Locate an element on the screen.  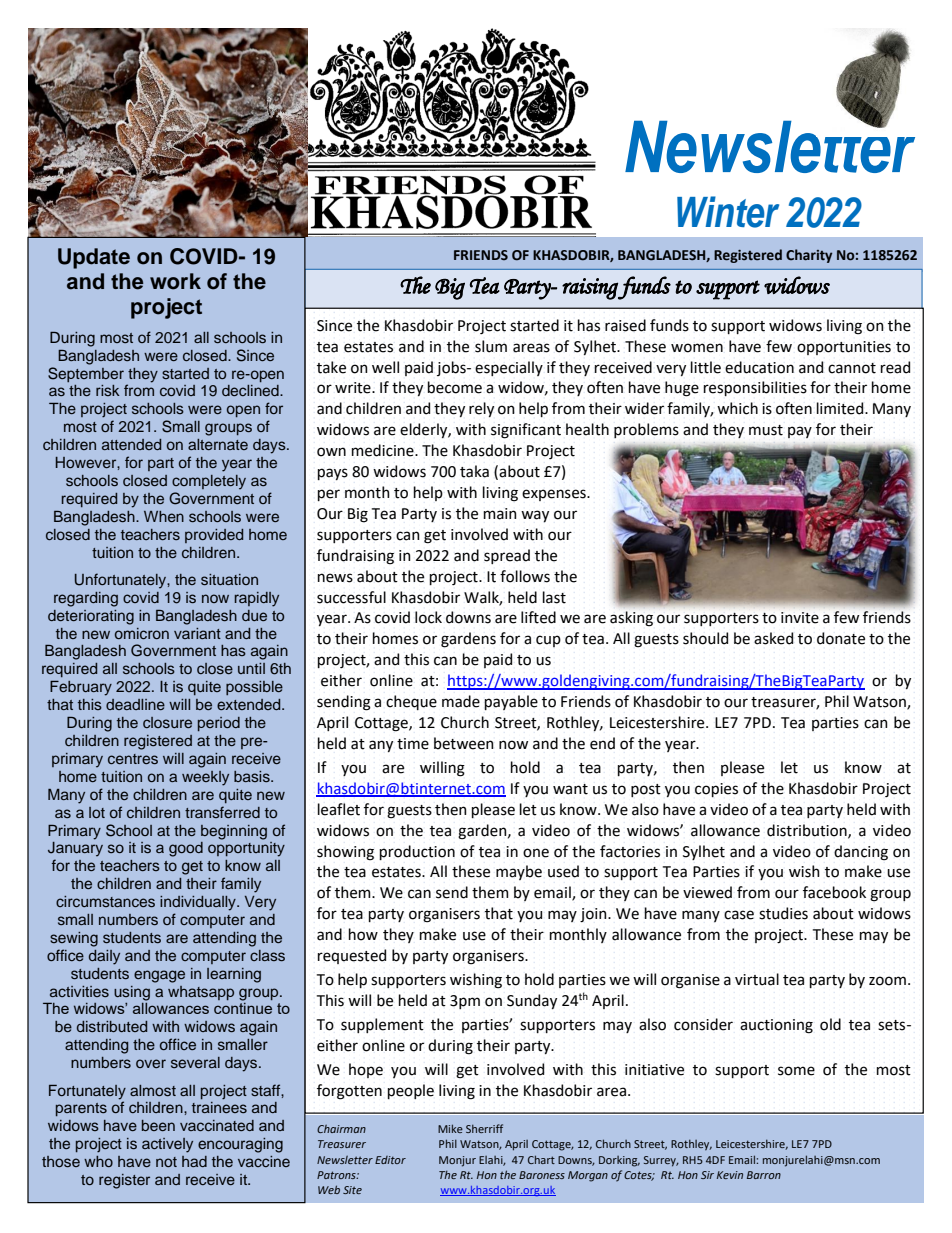
actively is located at coordinates (167, 1145).
